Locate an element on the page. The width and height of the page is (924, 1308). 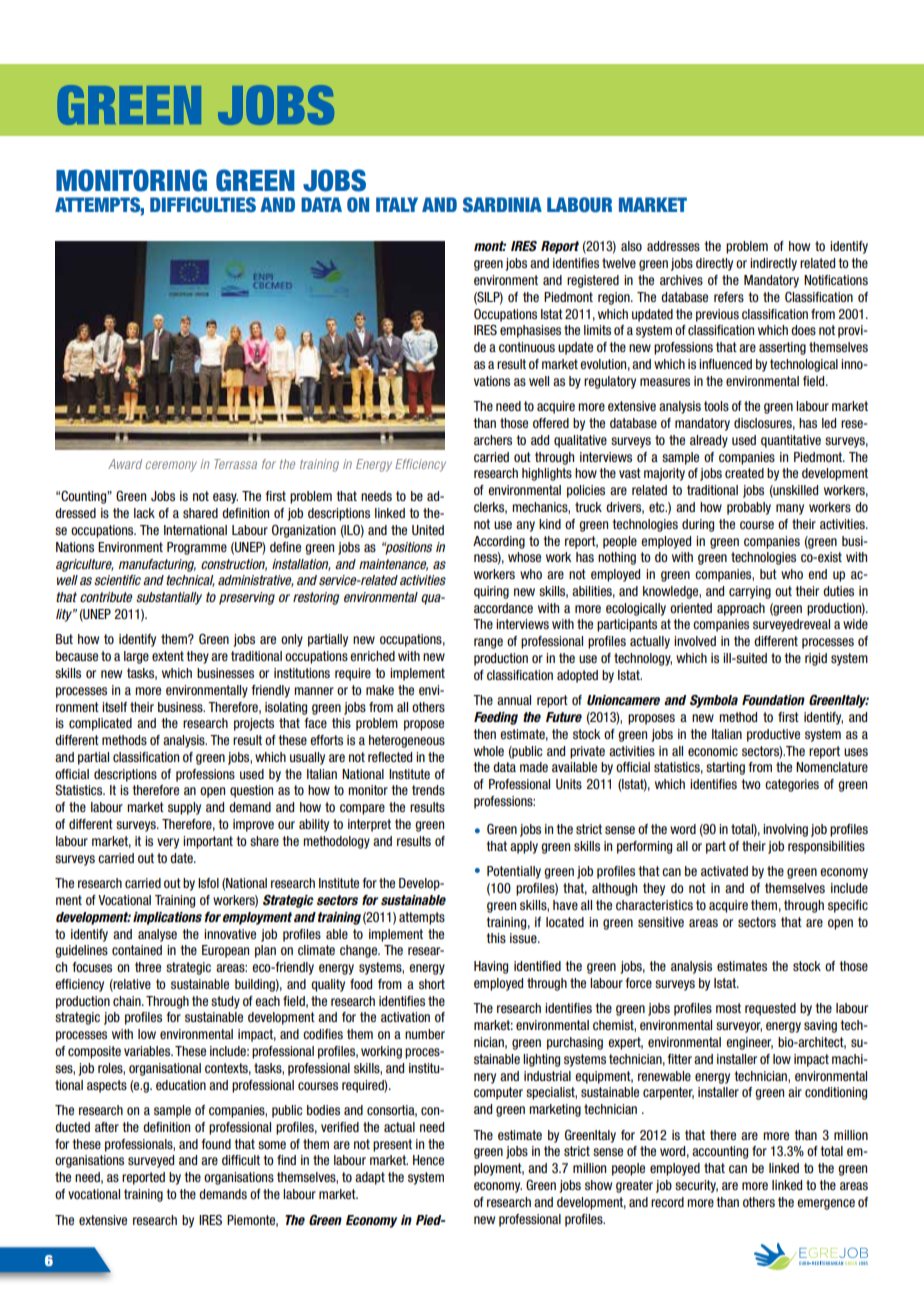
highlights is located at coordinates (547, 474).
